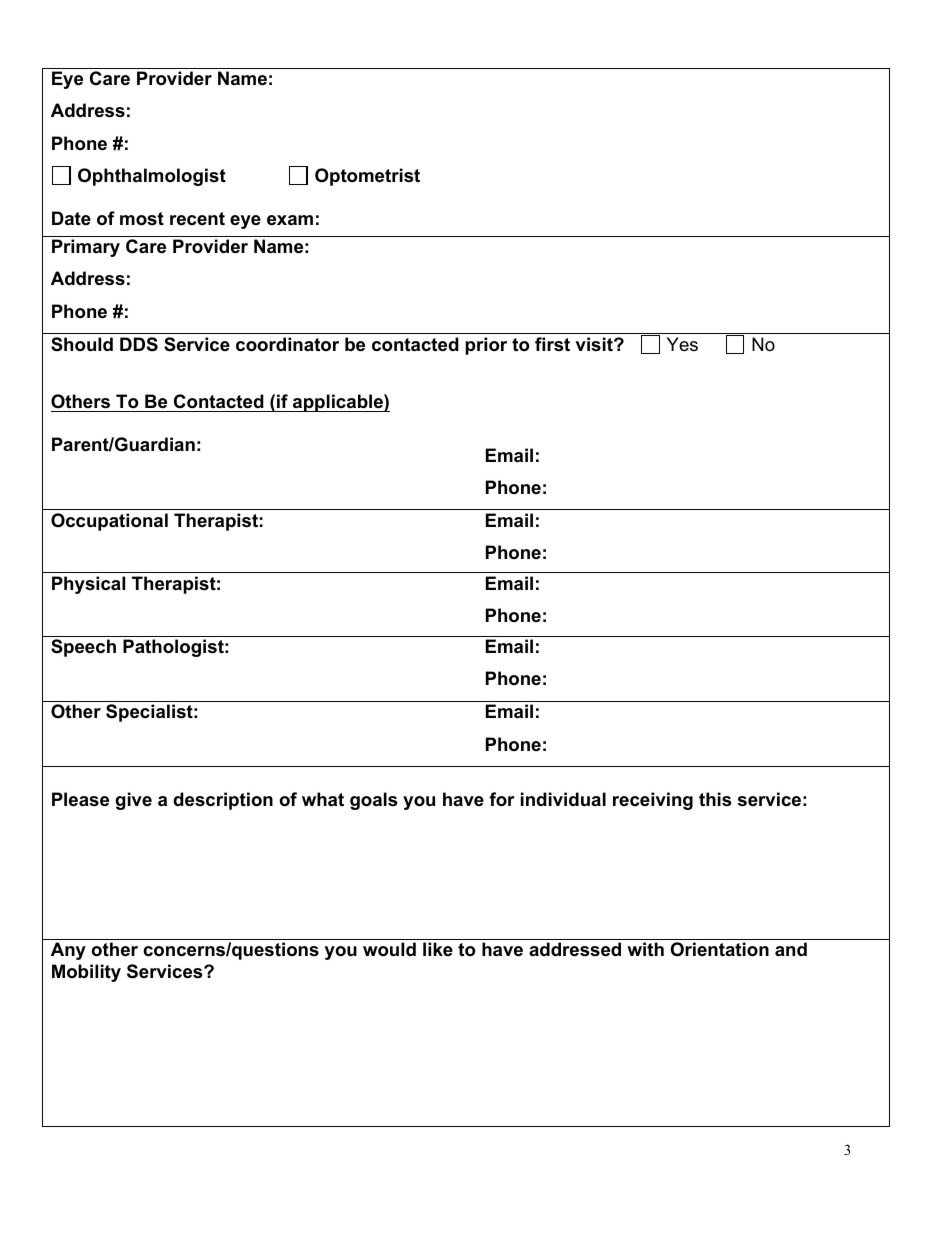 This page has height=1233, width=952. What do you see at coordinates (109, 522) in the page?
I see `Occupational` at bounding box center [109, 522].
